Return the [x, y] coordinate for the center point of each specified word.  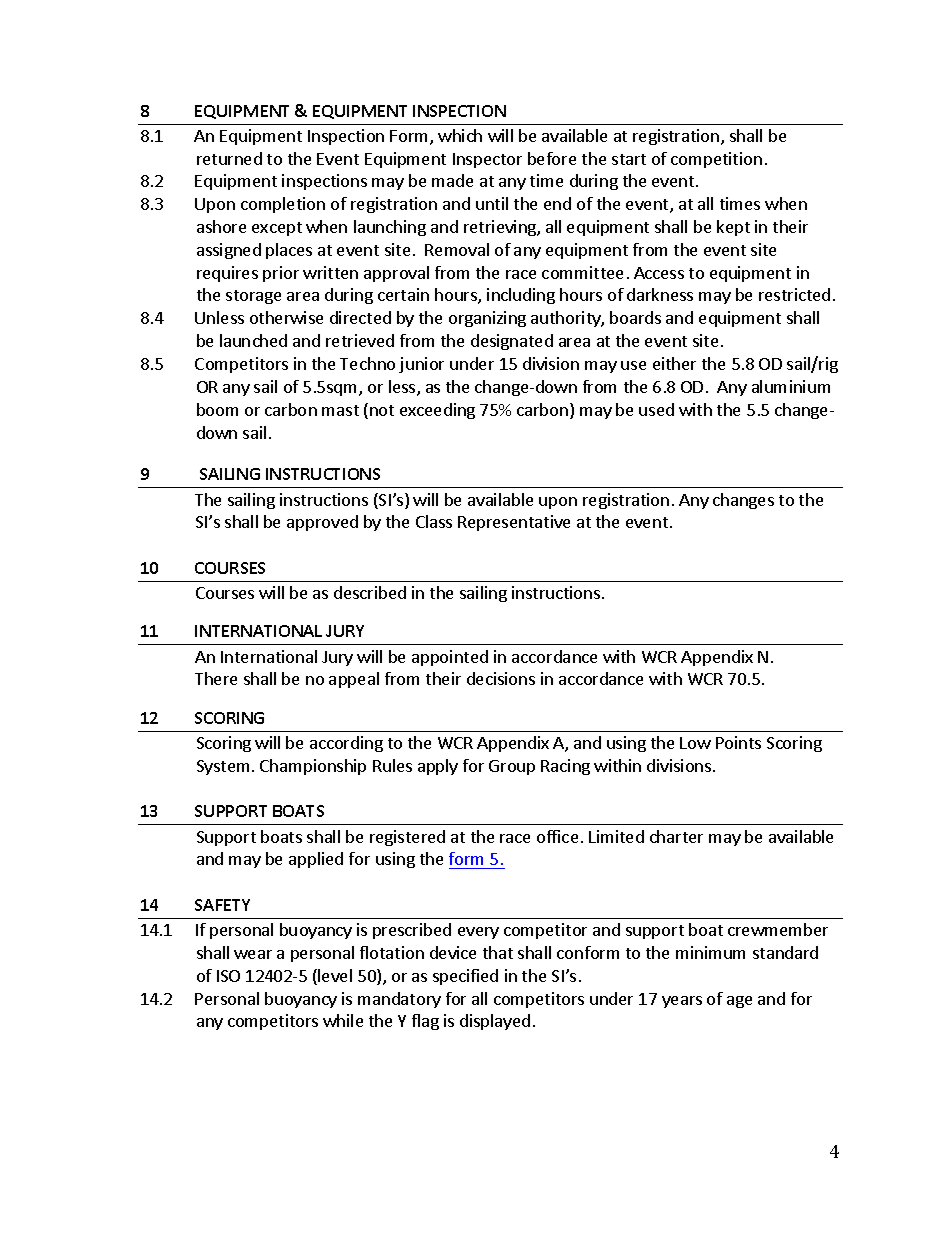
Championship [313, 767]
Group [512, 767]
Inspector [487, 160]
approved [322, 523]
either [674, 363]
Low [695, 743]
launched [253, 340]
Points [738, 742]
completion [283, 205]
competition [716, 160]
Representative [514, 523]
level [335, 975]
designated [512, 342]
